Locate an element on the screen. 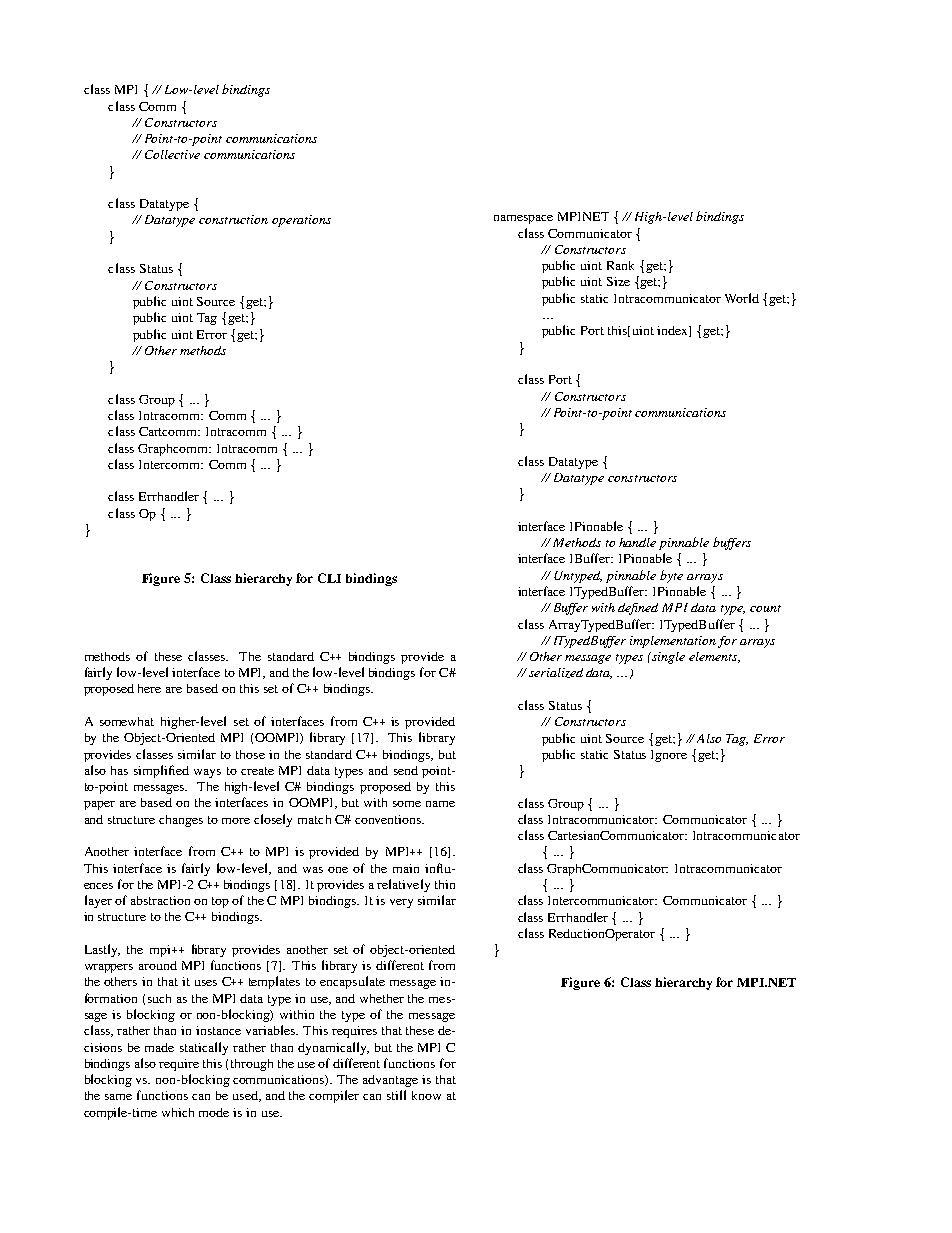 Image resolution: width=952 pixels, height=1233 pixels. serialized is located at coordinates (556, 673).
